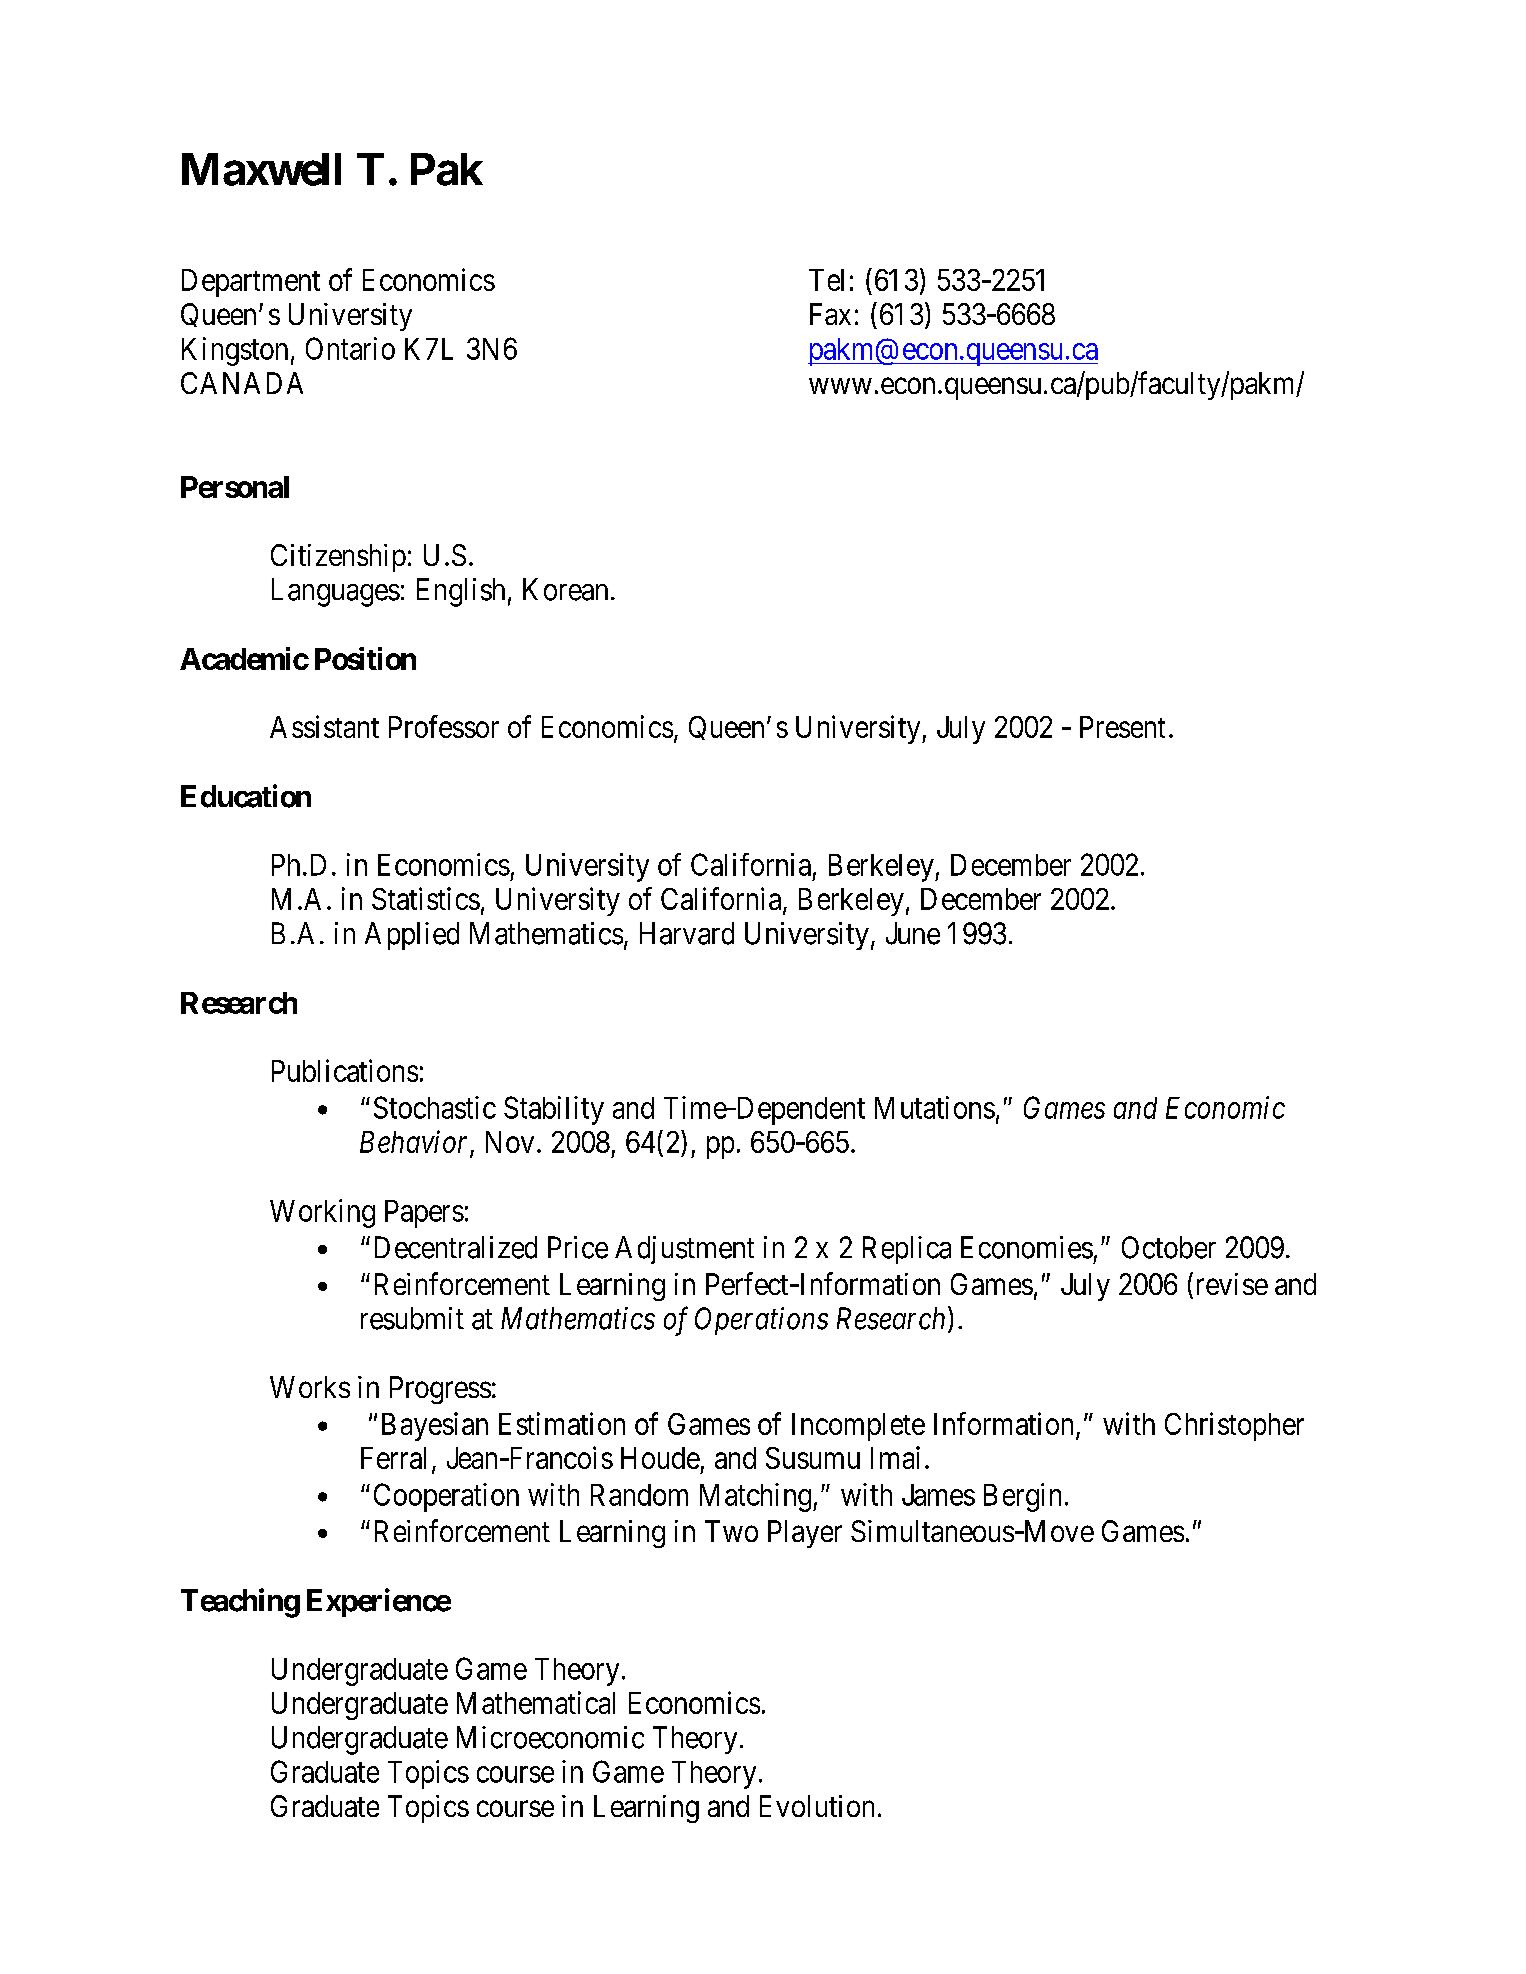 This document has width=1526, height=1974. What do you see at coordinates (536, 1702) in the document?
I see `Mathematical` at bounding box center [536, 1702].
